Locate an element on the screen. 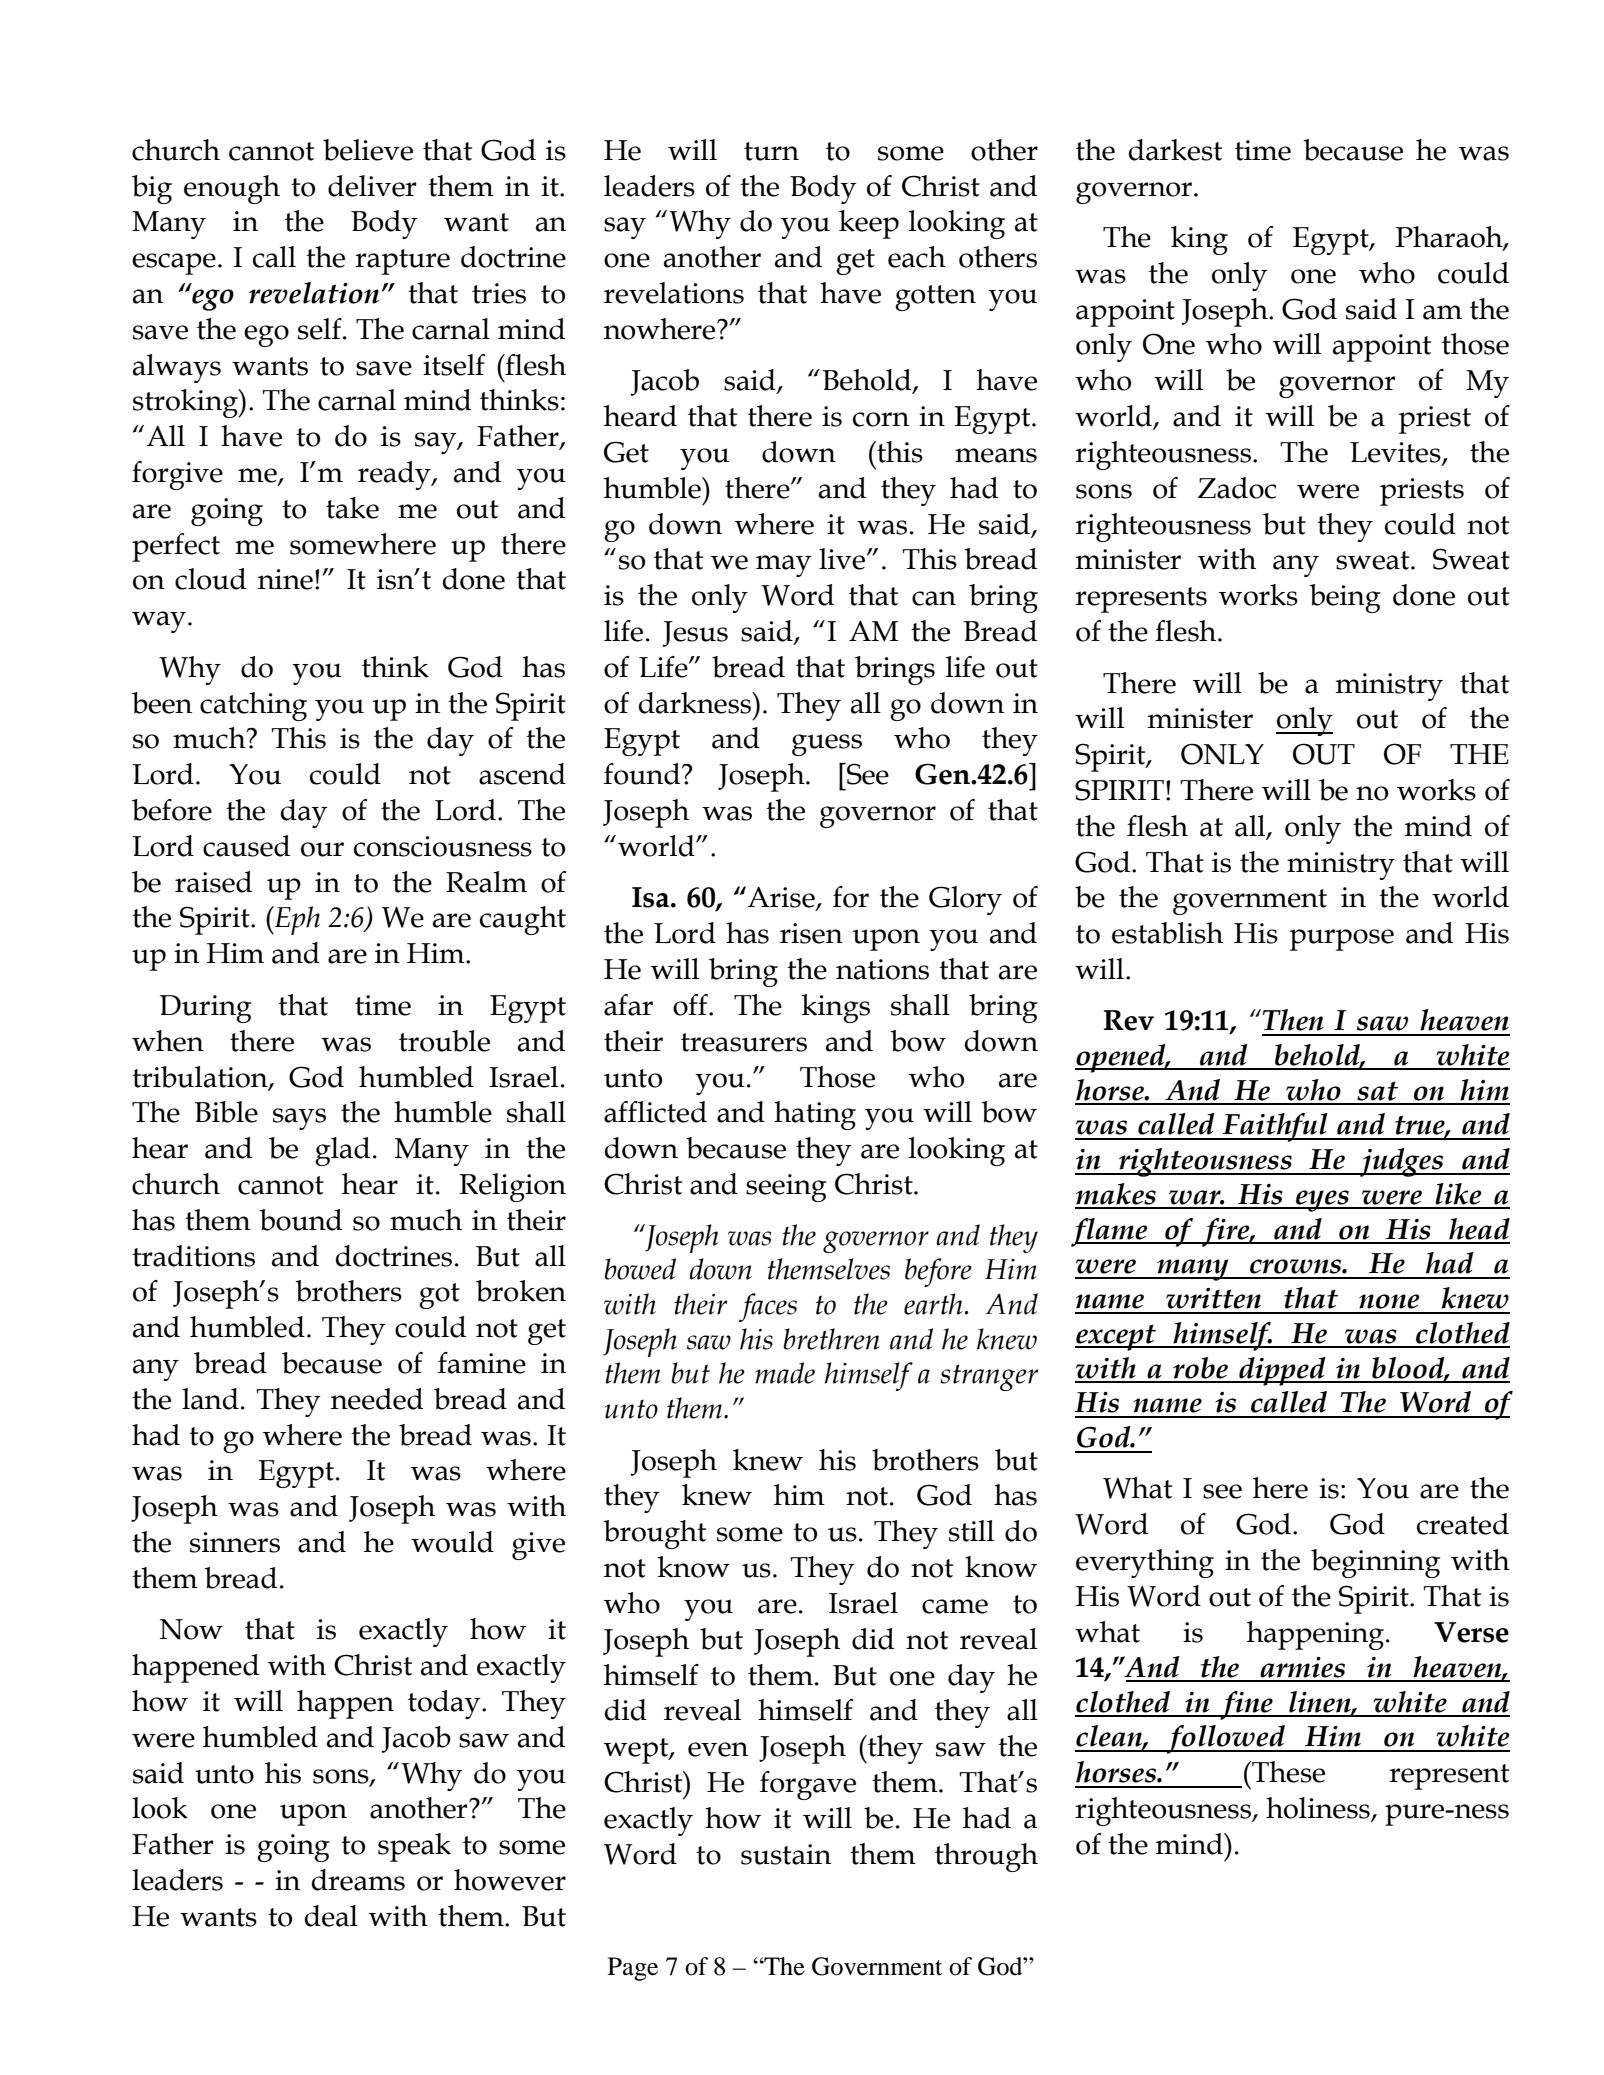  enough is located at coordinates (232, 189).
